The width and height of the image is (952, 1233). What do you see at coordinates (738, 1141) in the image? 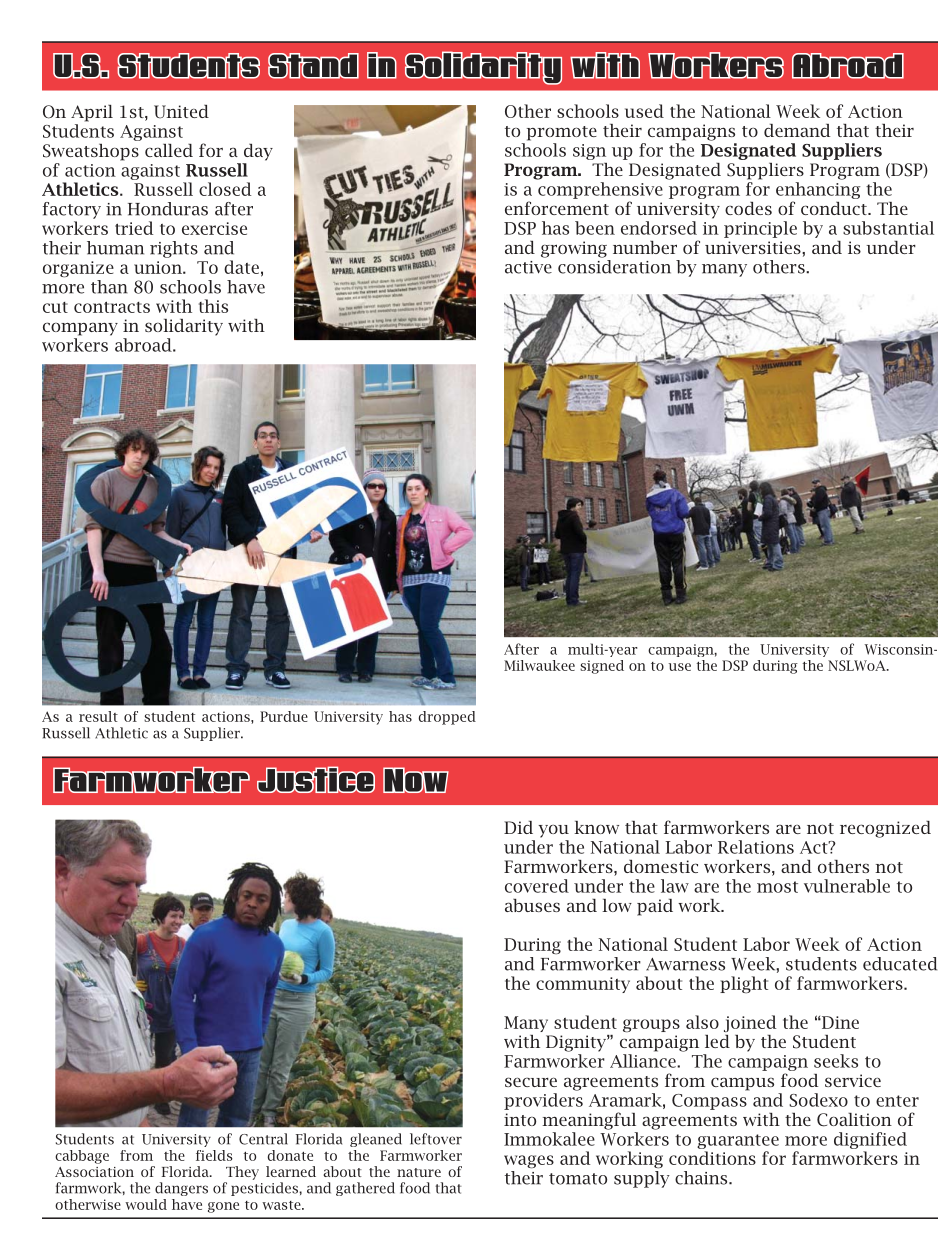
I see `guarantee` at bounding box center [738, 1141].
